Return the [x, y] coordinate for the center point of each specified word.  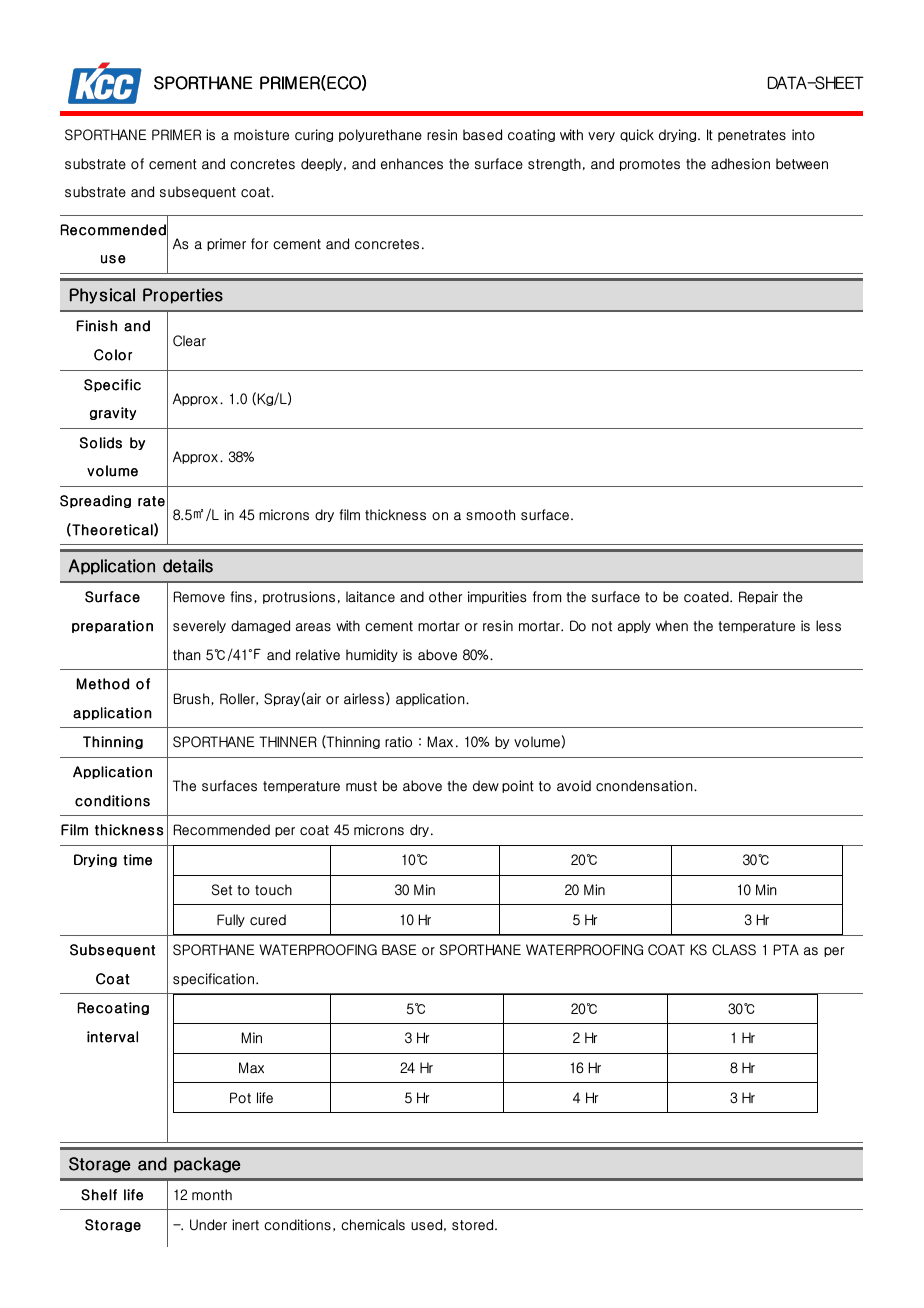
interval [112, 1037]
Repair [758, 597]
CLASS [734, 950]
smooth [490, 515]
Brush [193, 699]
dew [486, 786]
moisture [261, 135]
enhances [412, 164]
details [188, 566]
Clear [189, 341]
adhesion [740, 164]
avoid [574, 786]
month [212, 1195]
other [445, 597]
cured [268, 920]
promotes [650, 165]
